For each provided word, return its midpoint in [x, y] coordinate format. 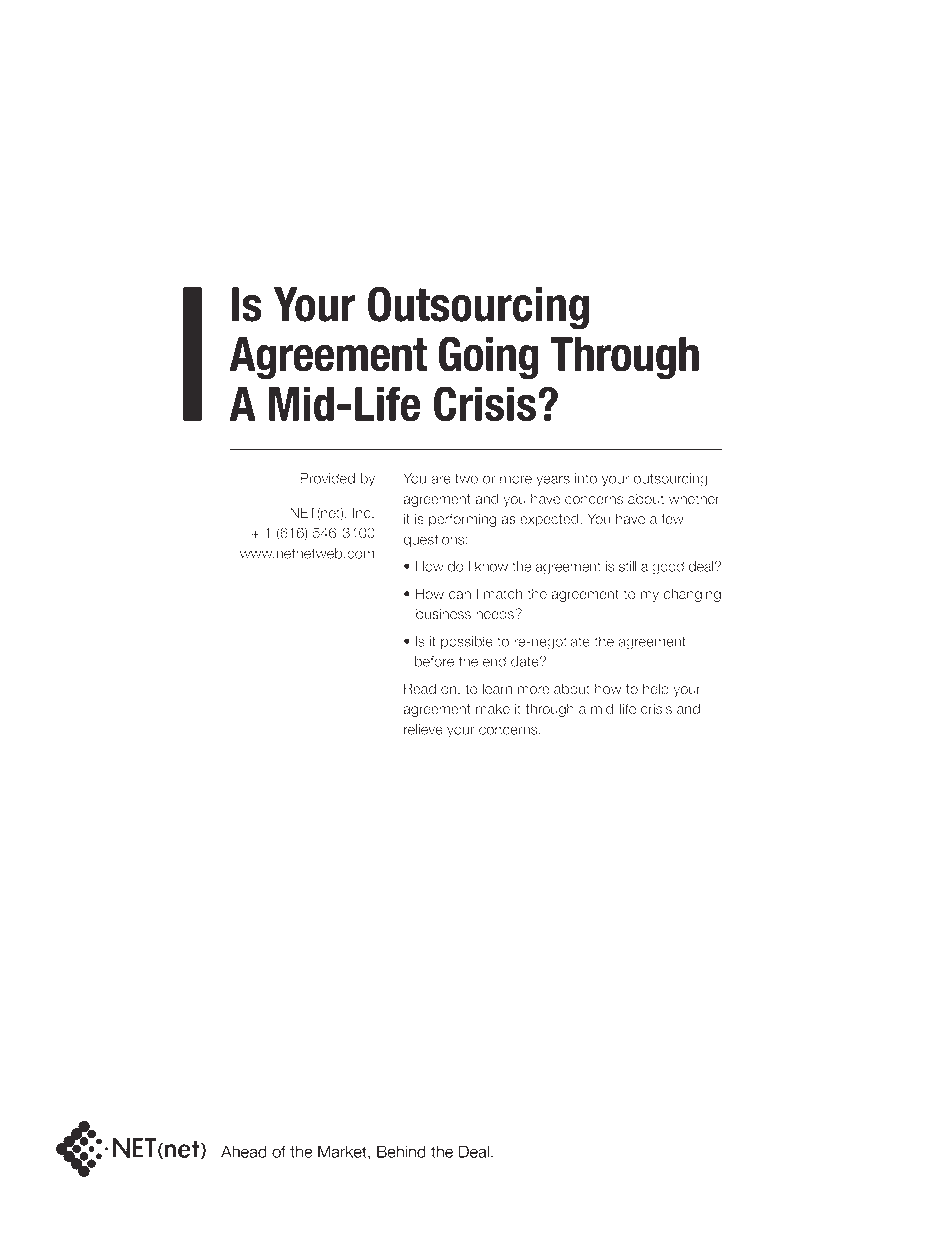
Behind [401, 1151]
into [586, 478]
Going [489, 358]
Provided [327, 478]
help [656, 690]
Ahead [244, 1151]
